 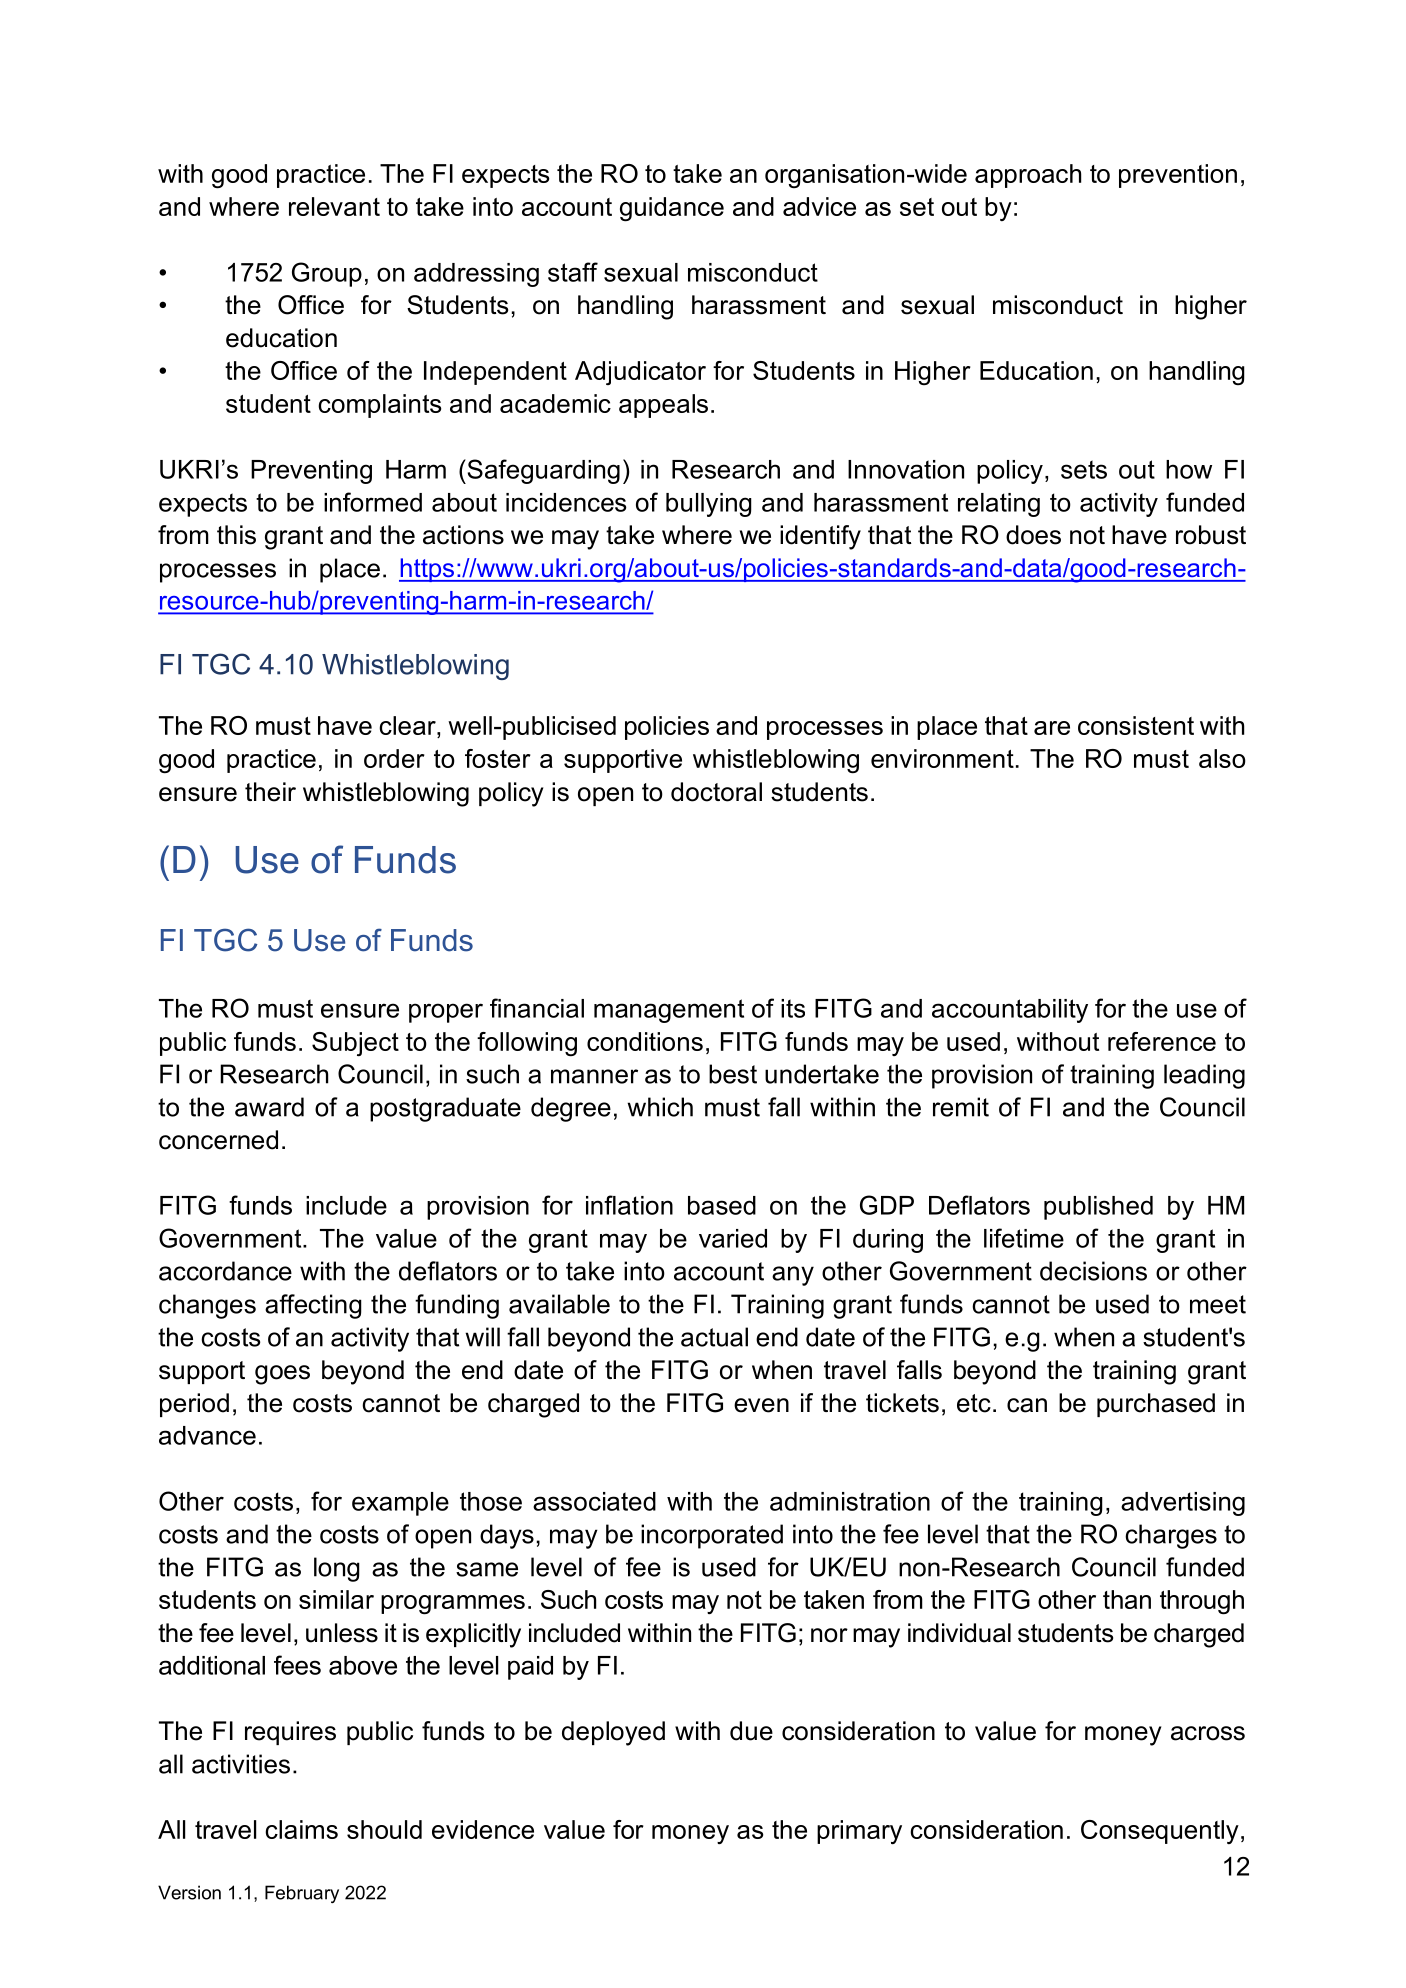 What do you see at coordinates (714, 1337) in the image?
I see `actual` at bounding box center [714, 1337].
